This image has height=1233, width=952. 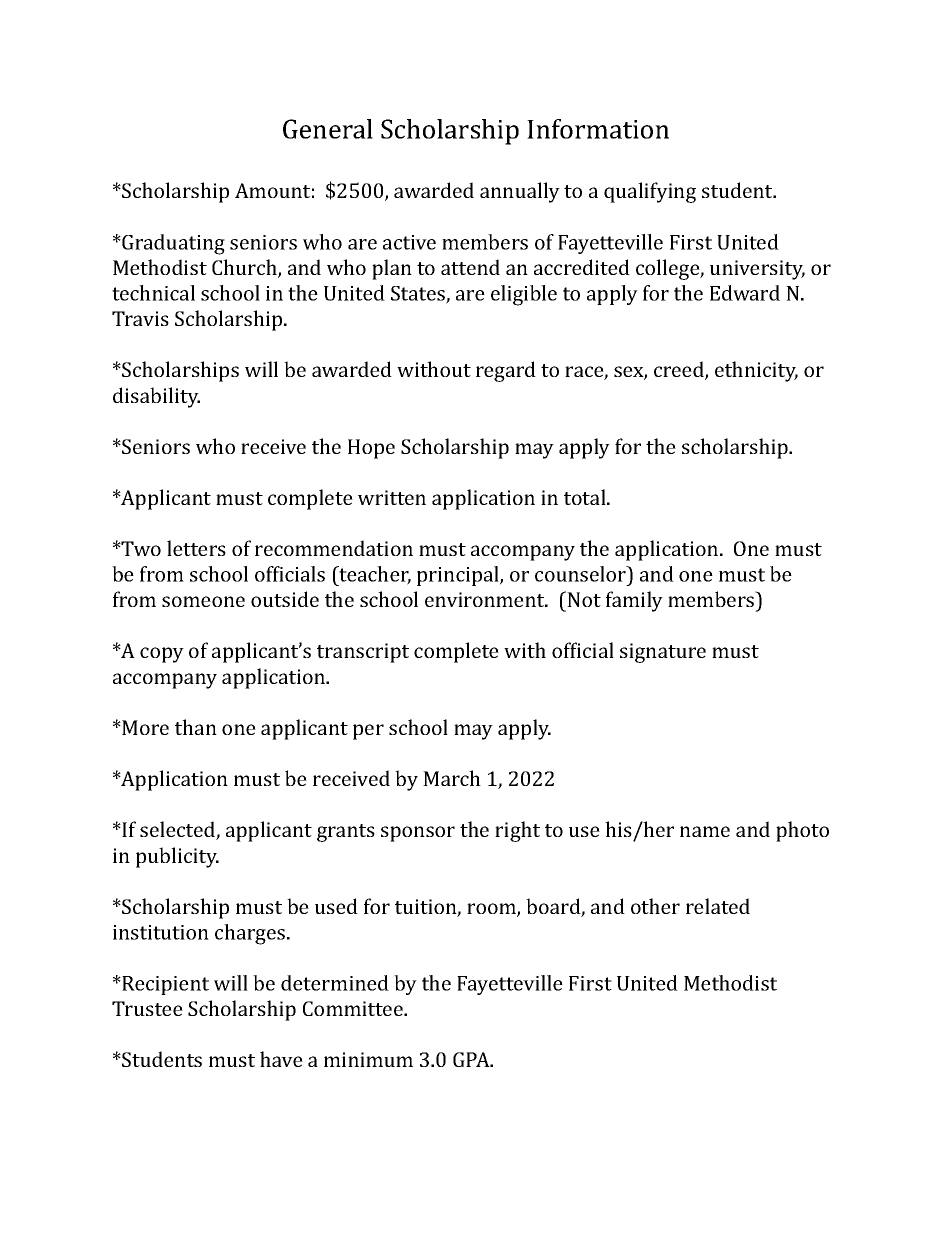 What do you see at coordinates (472, 1059) in the image?
I see `GPA` at bounding box center [472, 1059].
